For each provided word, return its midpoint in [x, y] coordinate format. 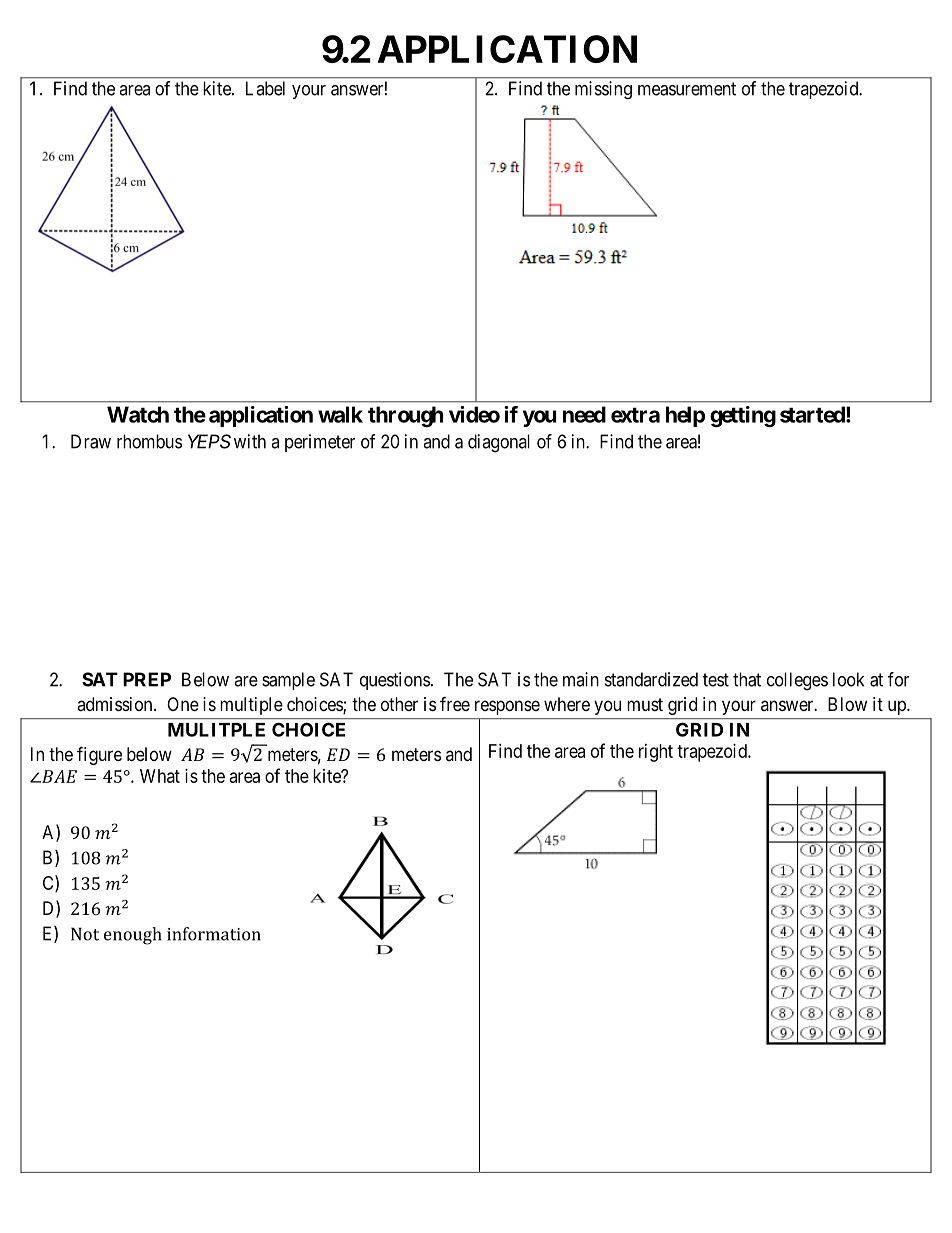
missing [603, 90]
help [685, 416]
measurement [687, 89]
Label [265, 88]
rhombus [149, 441]
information [214, 934]
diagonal [499, 443]
